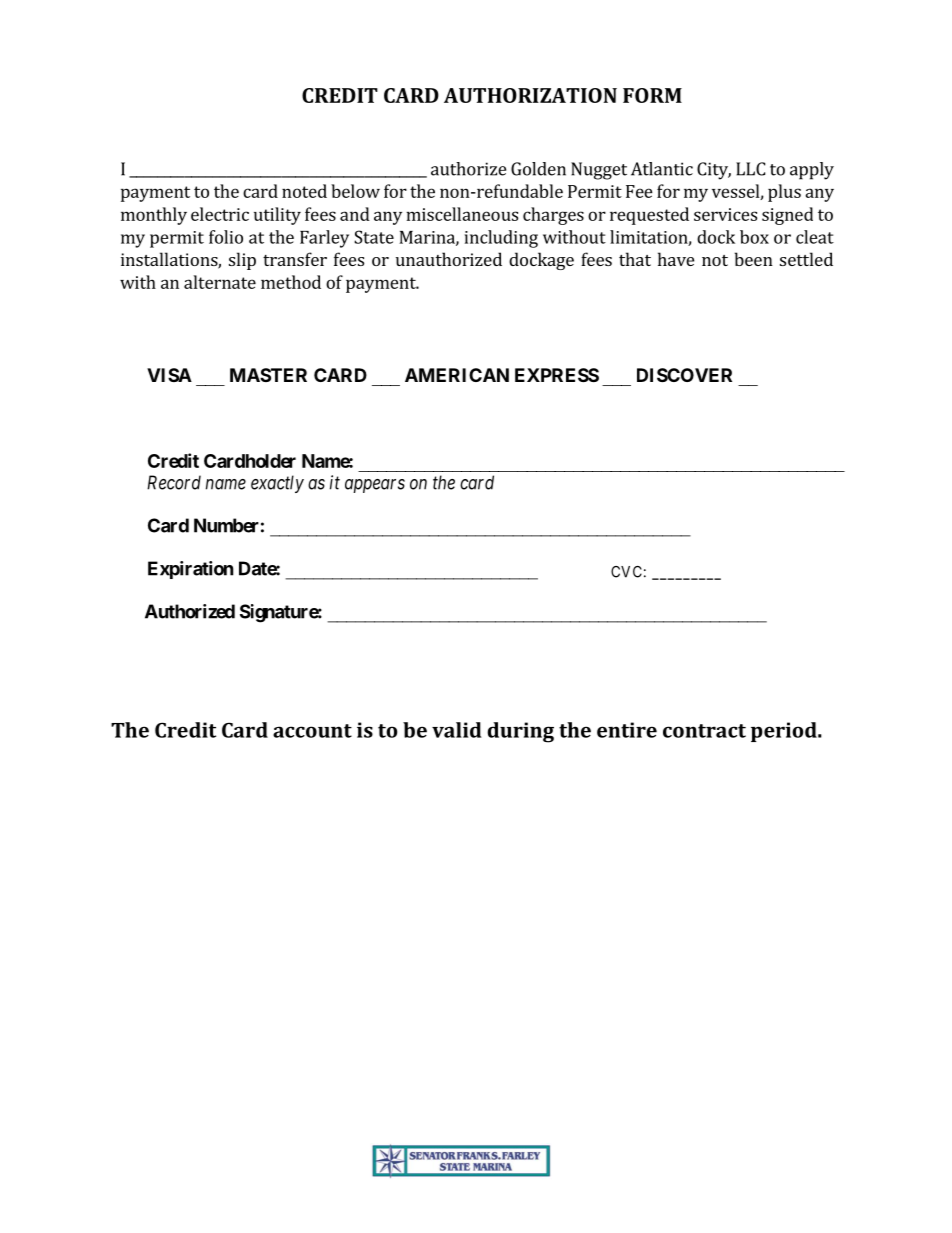 This screenshot has height=1233, width=952. Describe the element at coordinates (375, 486) in the screenshot. I see `appears` at that location.
